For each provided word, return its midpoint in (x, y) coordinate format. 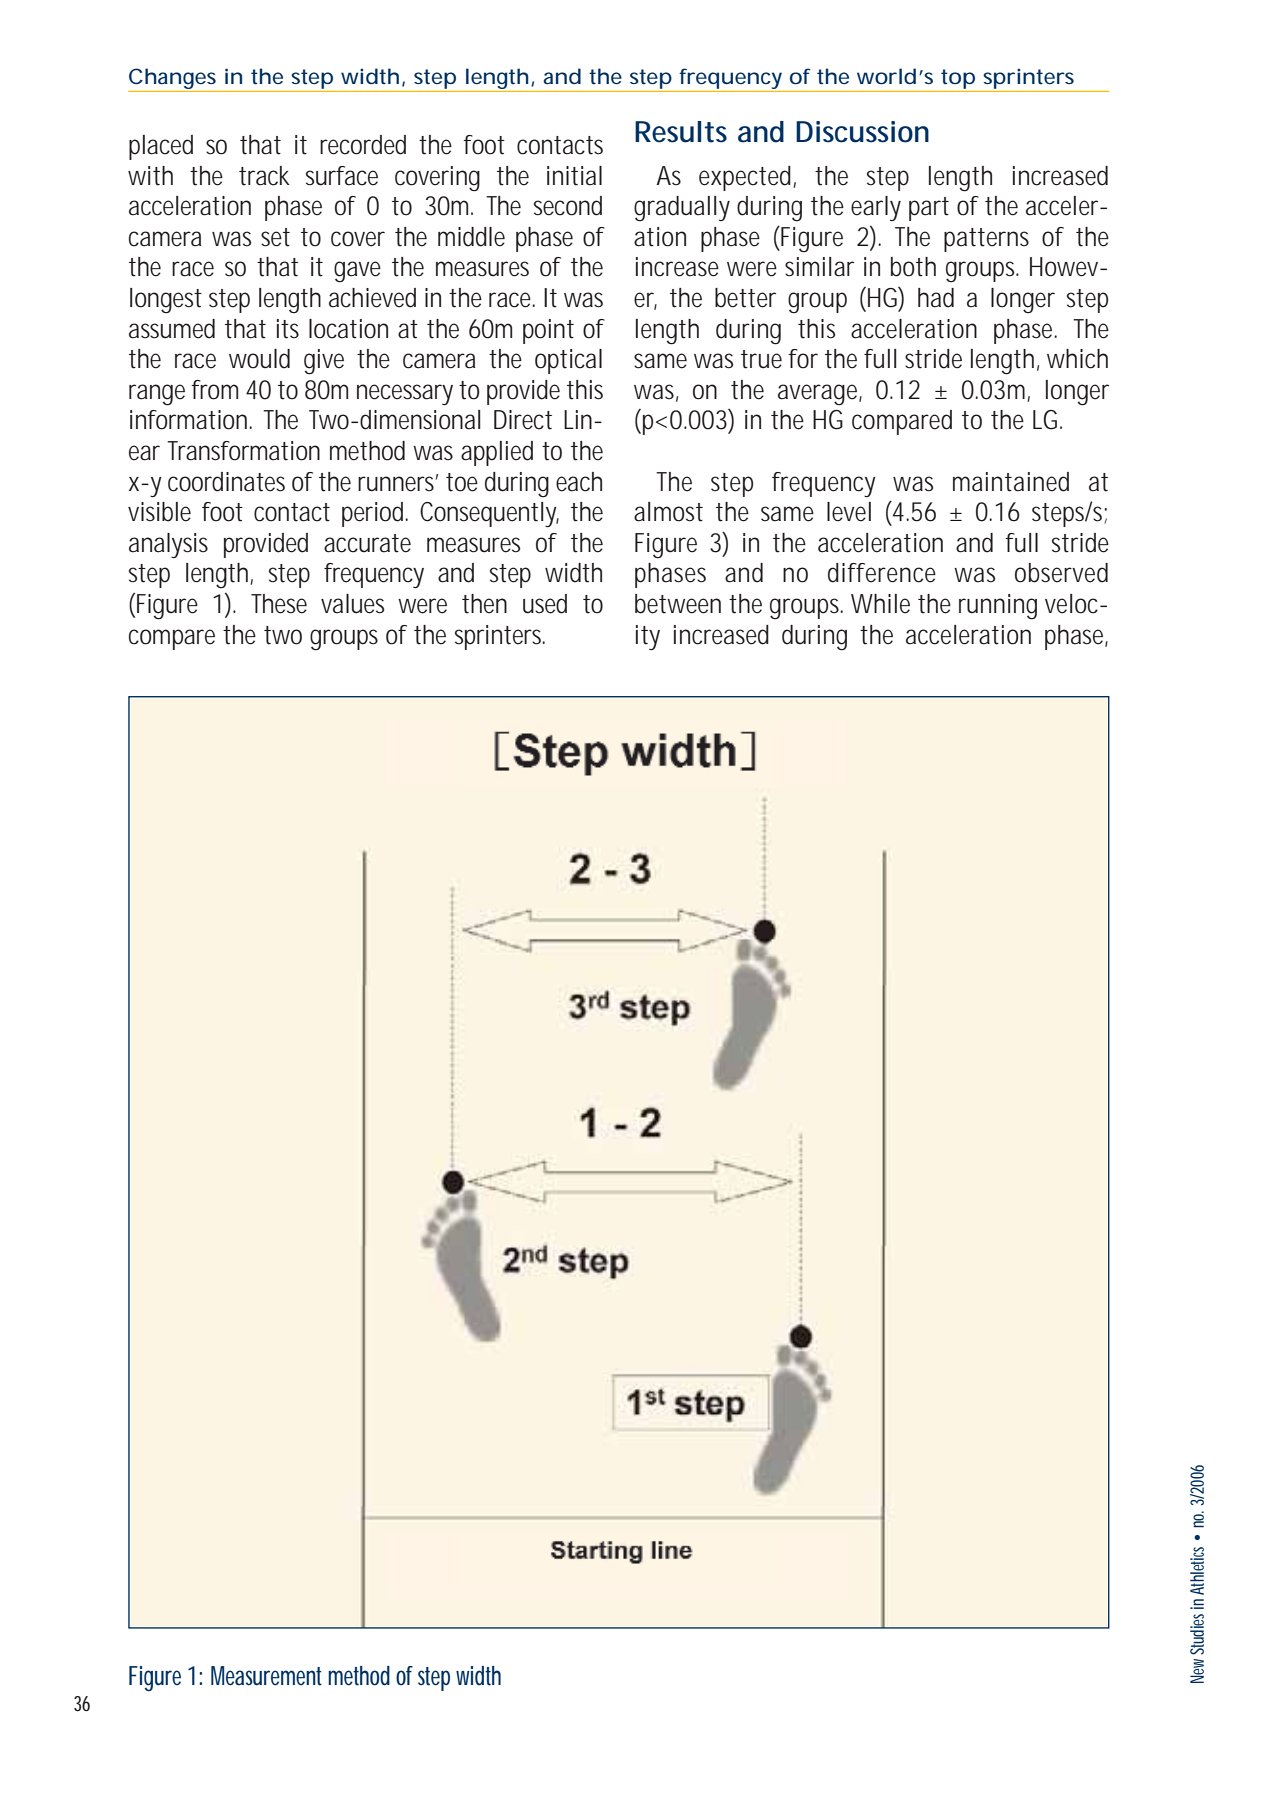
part (929, 209)
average (820, 394)
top (958, 79)
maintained (1011, 482)
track (264, 176)
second (568, 206)
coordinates (226, 482)
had (936, 298)
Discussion (862, 132)
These (279, 604)
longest (166, 300)
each (579, 482)
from (215, 390)
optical (568, 361)
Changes (172, 78)
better (745, 298)
